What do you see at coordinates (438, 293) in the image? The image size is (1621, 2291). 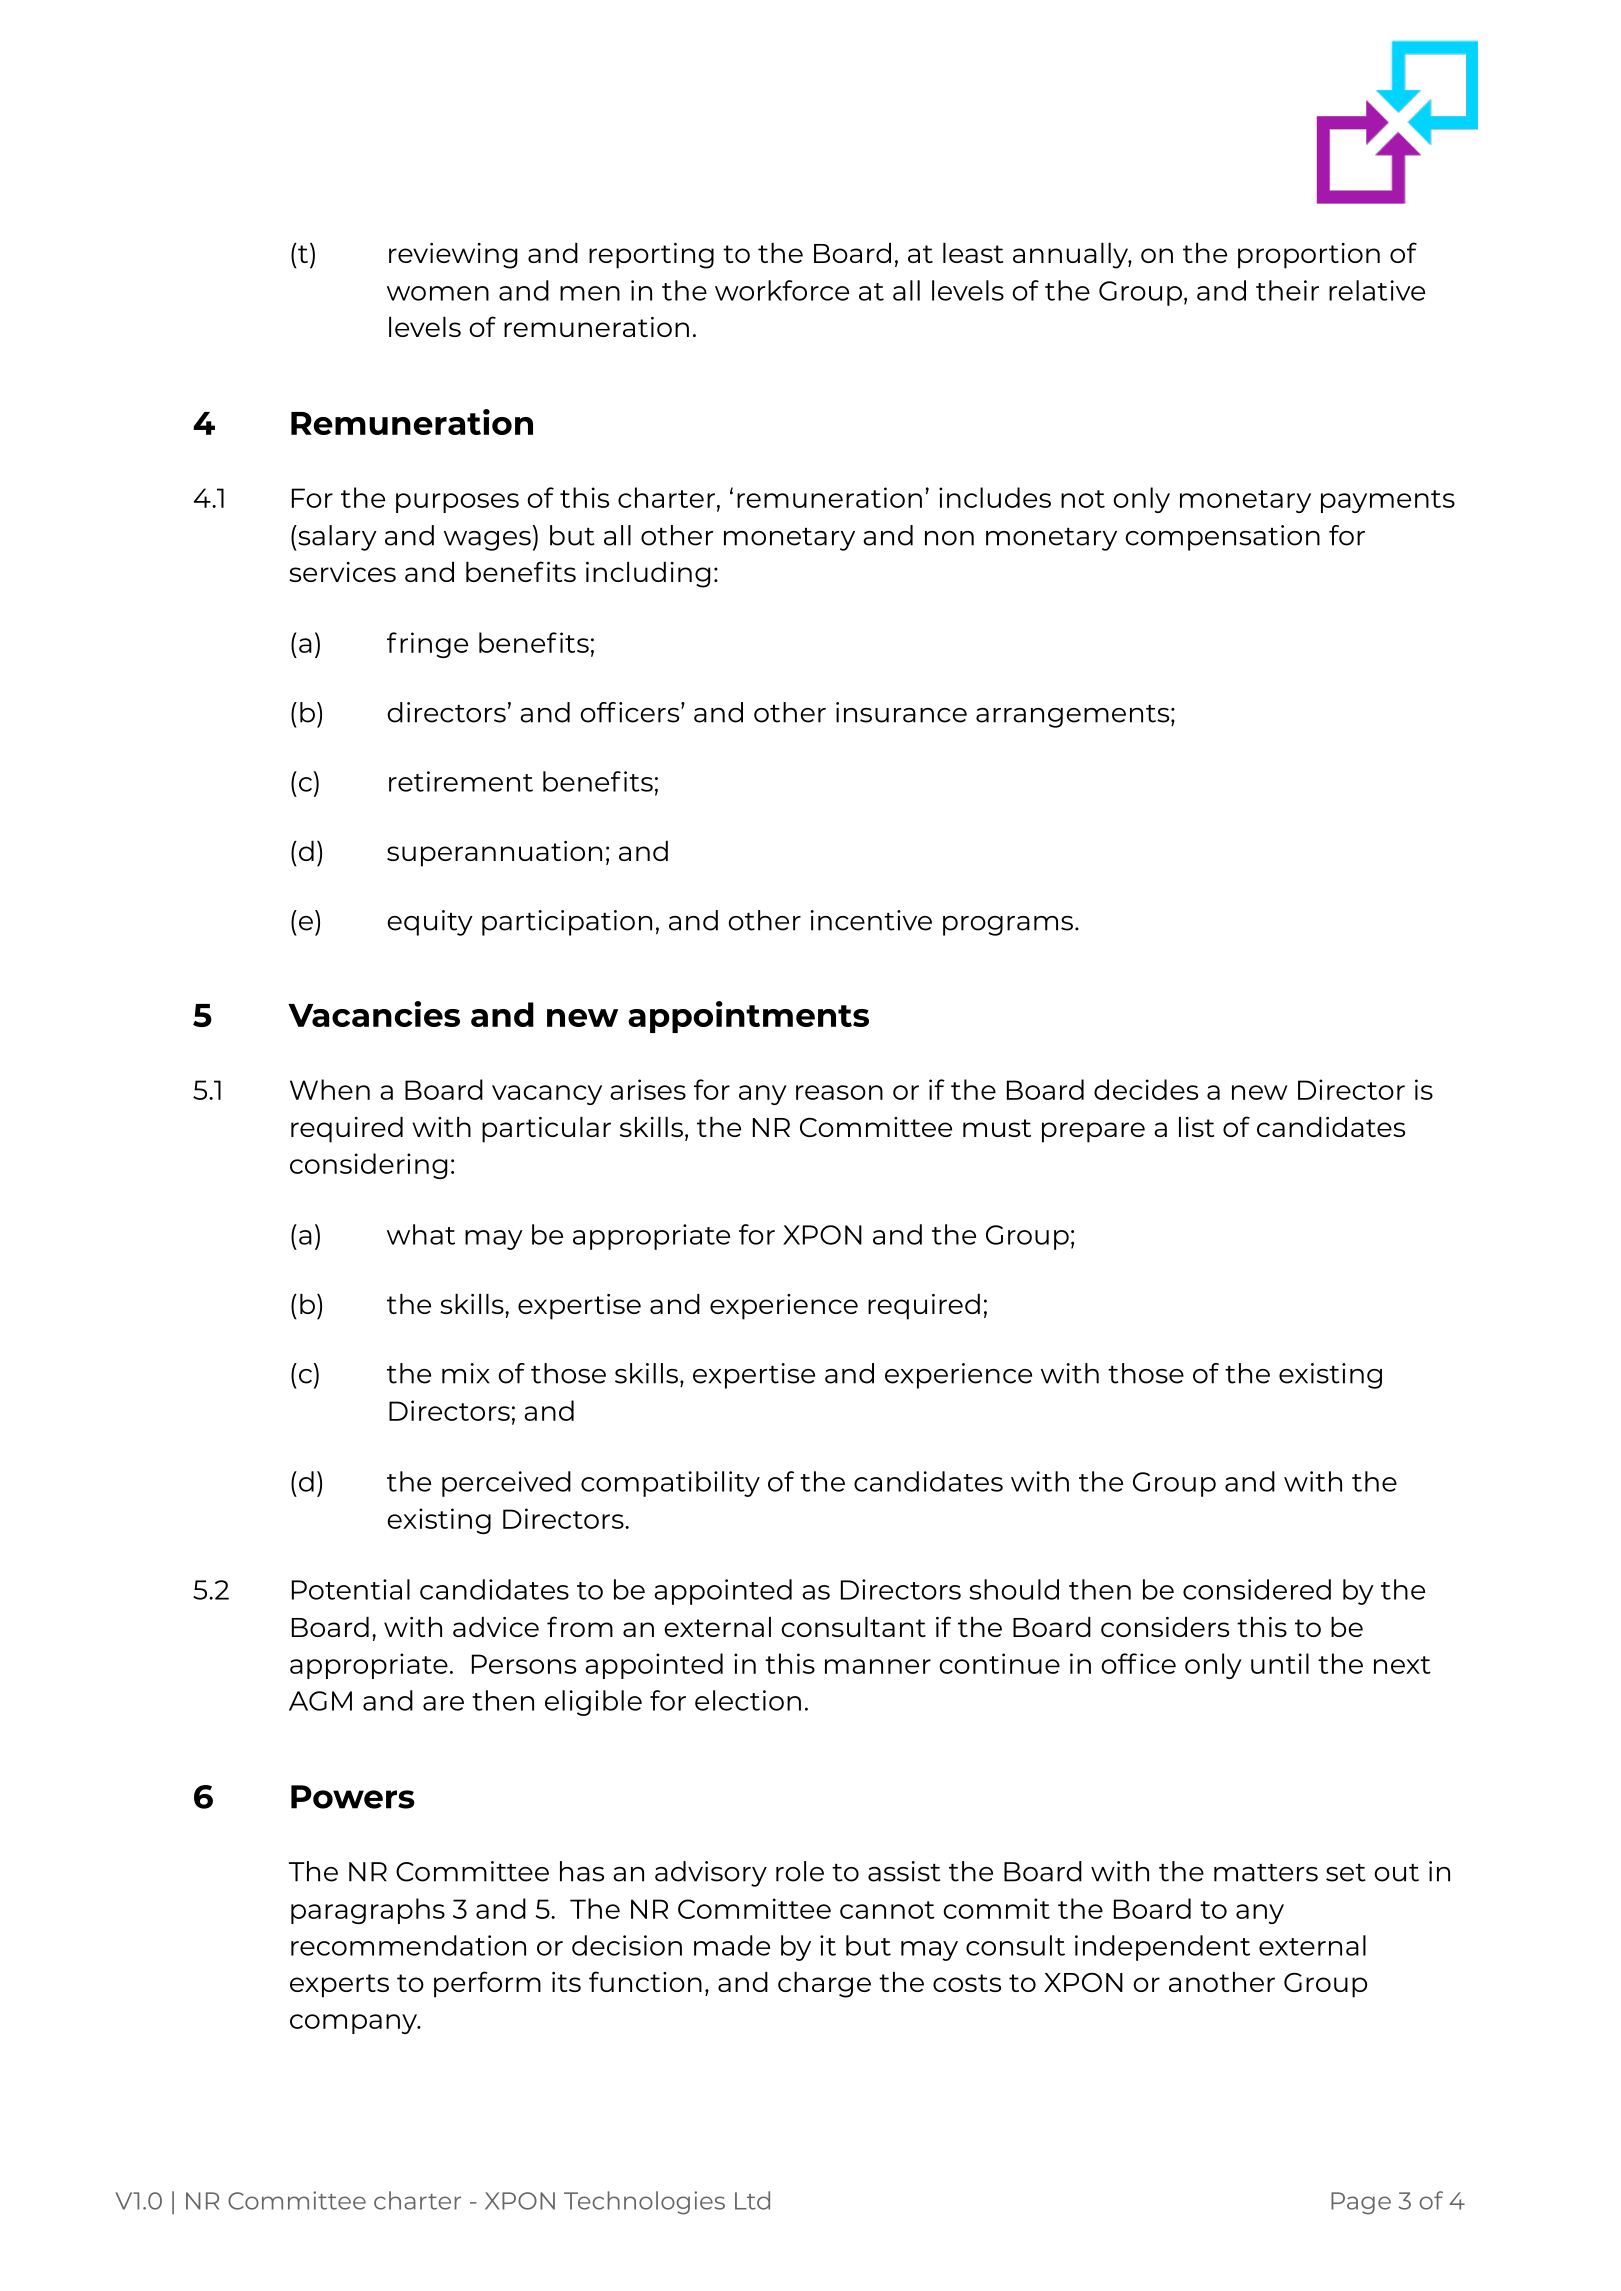 I see `women` at bounding box center [438, 293].
